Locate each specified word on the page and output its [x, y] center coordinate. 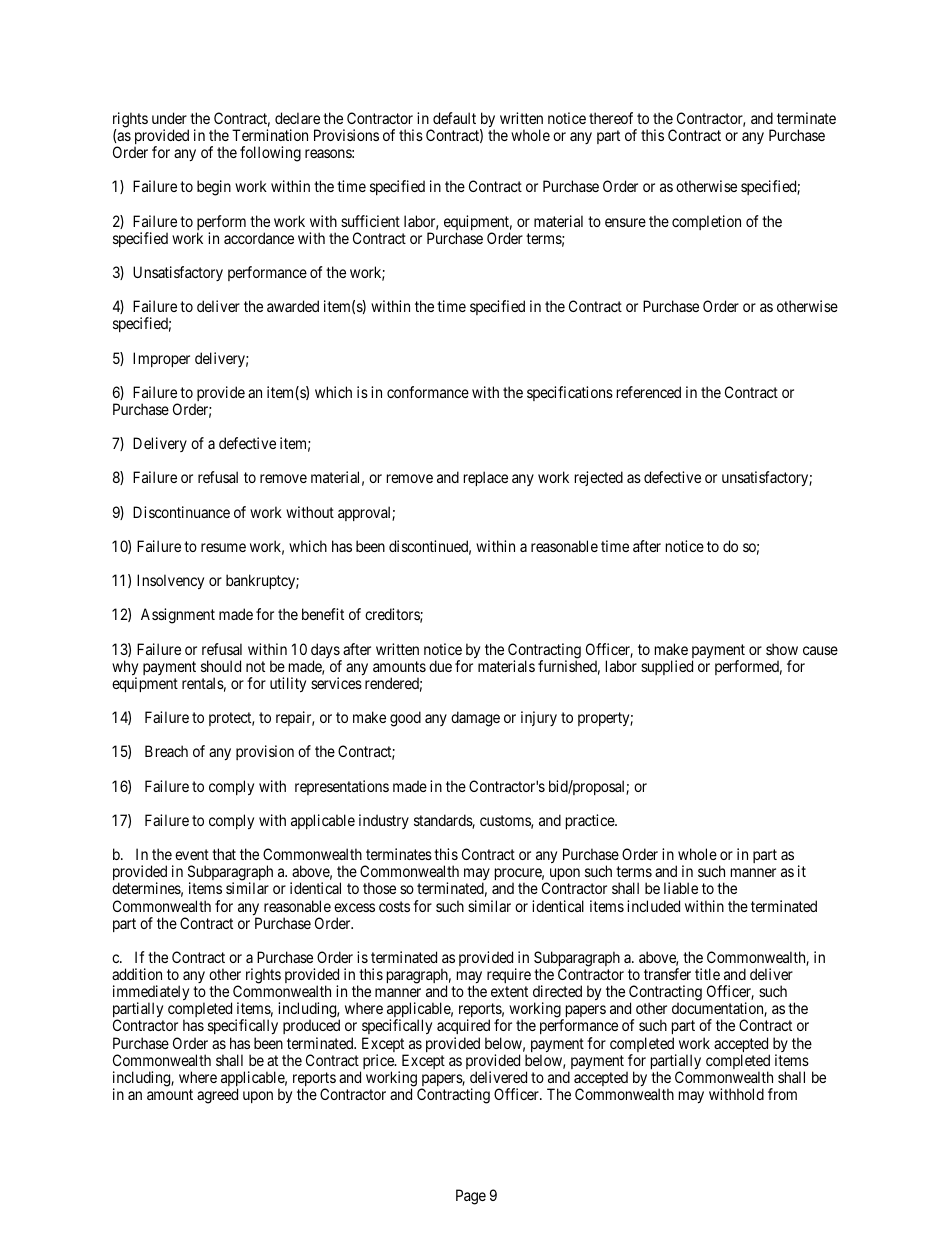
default [454, 118]
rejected [599, 478]
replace [486, 478]
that [224, 854]
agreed [217, 1096]
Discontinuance [181, 512]
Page [471, 1197]
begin [214, 188]
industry [384, 821]
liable [681, 888]
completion [706, 222]
